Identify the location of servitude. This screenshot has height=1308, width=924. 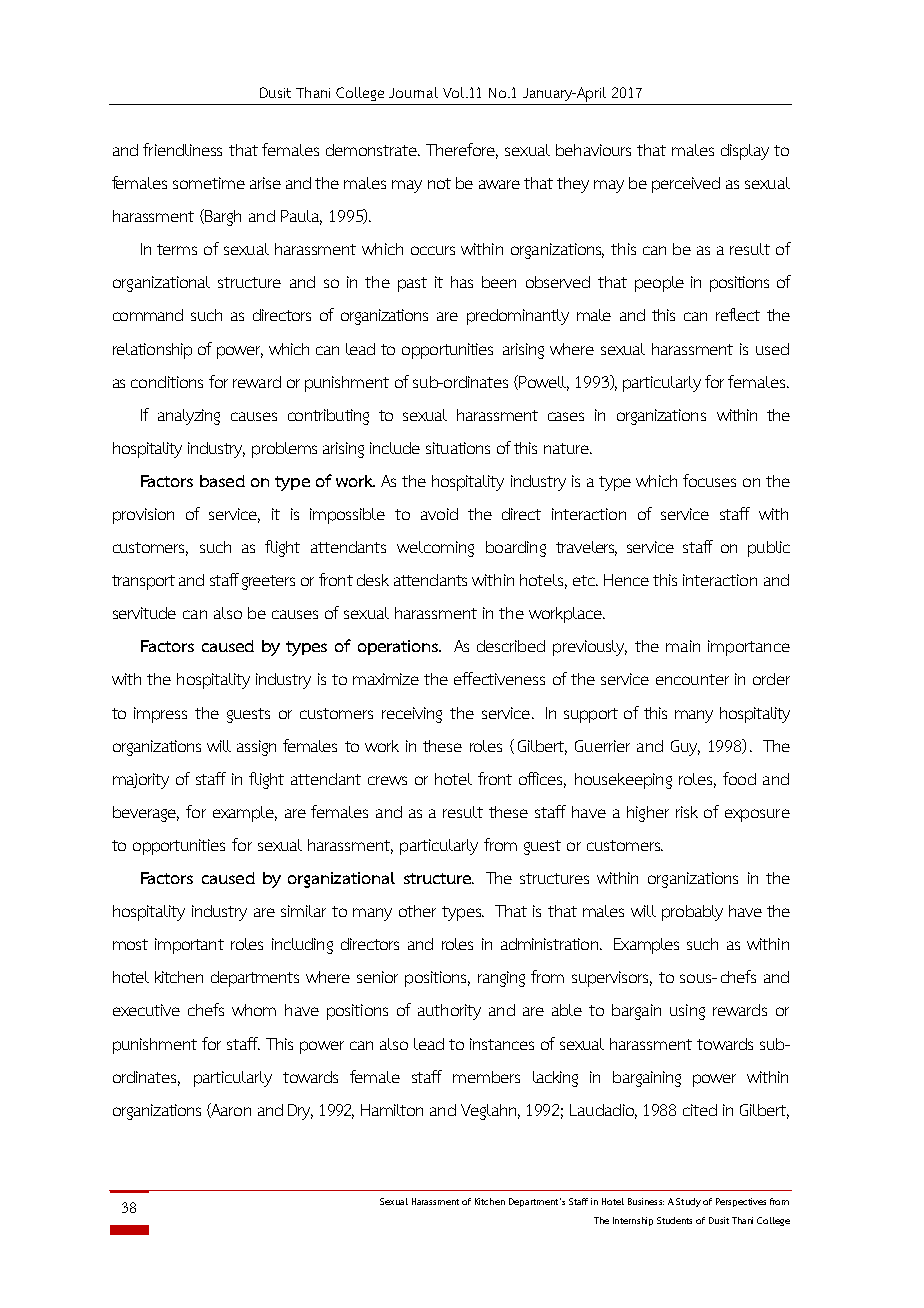
(144, 613).
